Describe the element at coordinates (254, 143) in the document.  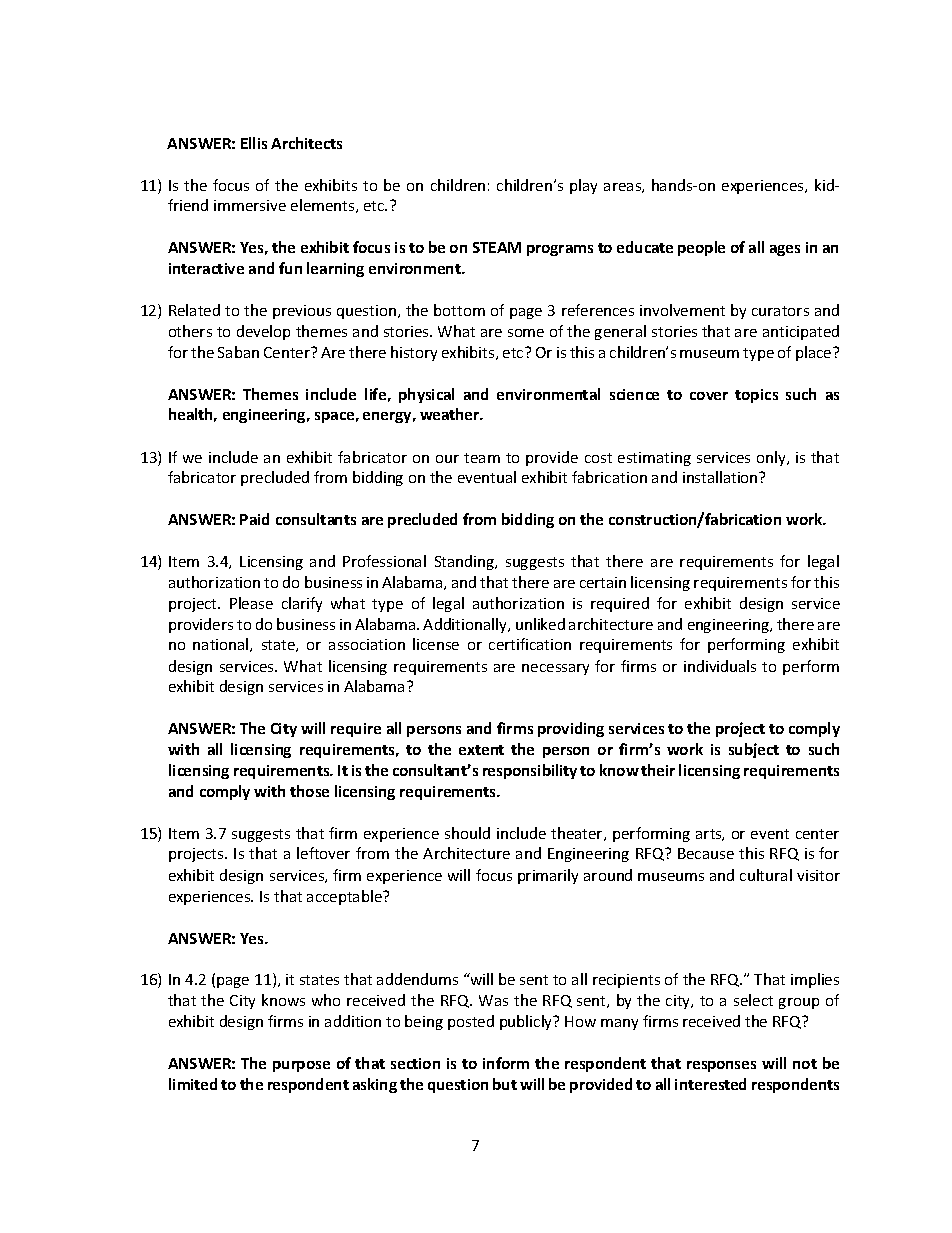
I see `Ellis` at that location.
